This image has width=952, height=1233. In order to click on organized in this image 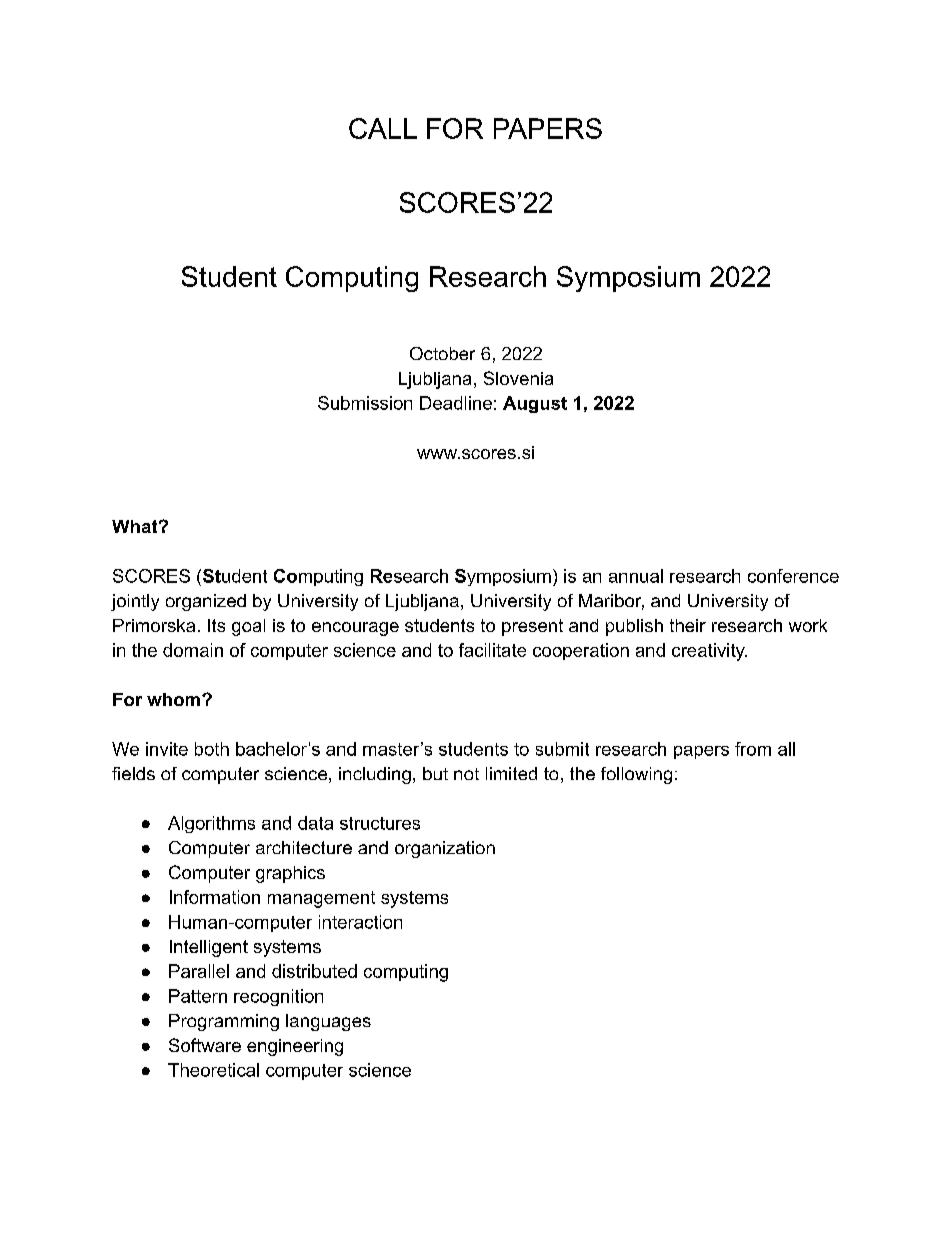, I will do `click(206, 602)`.
